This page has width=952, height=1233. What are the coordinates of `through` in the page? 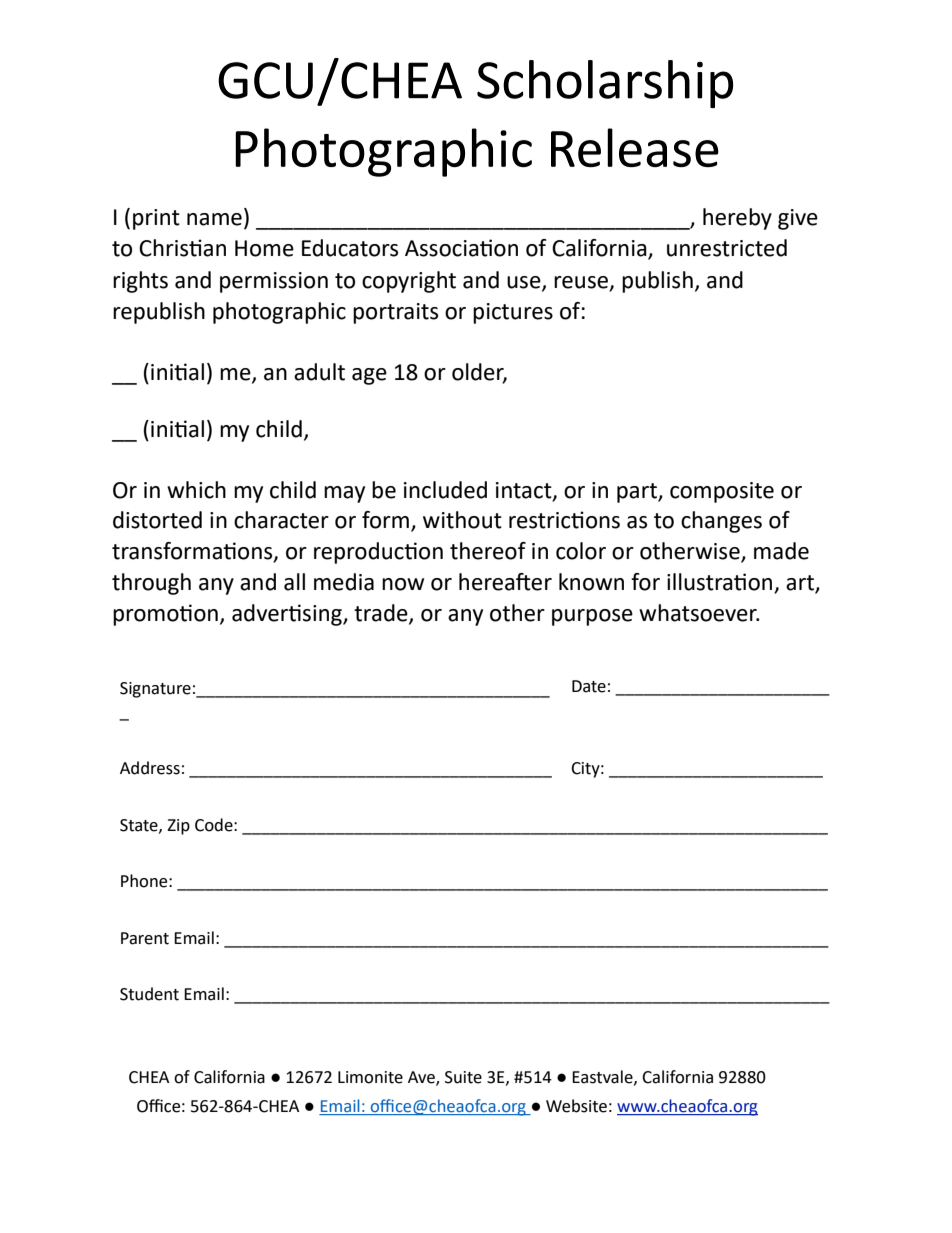 It's located at (151, 584).
